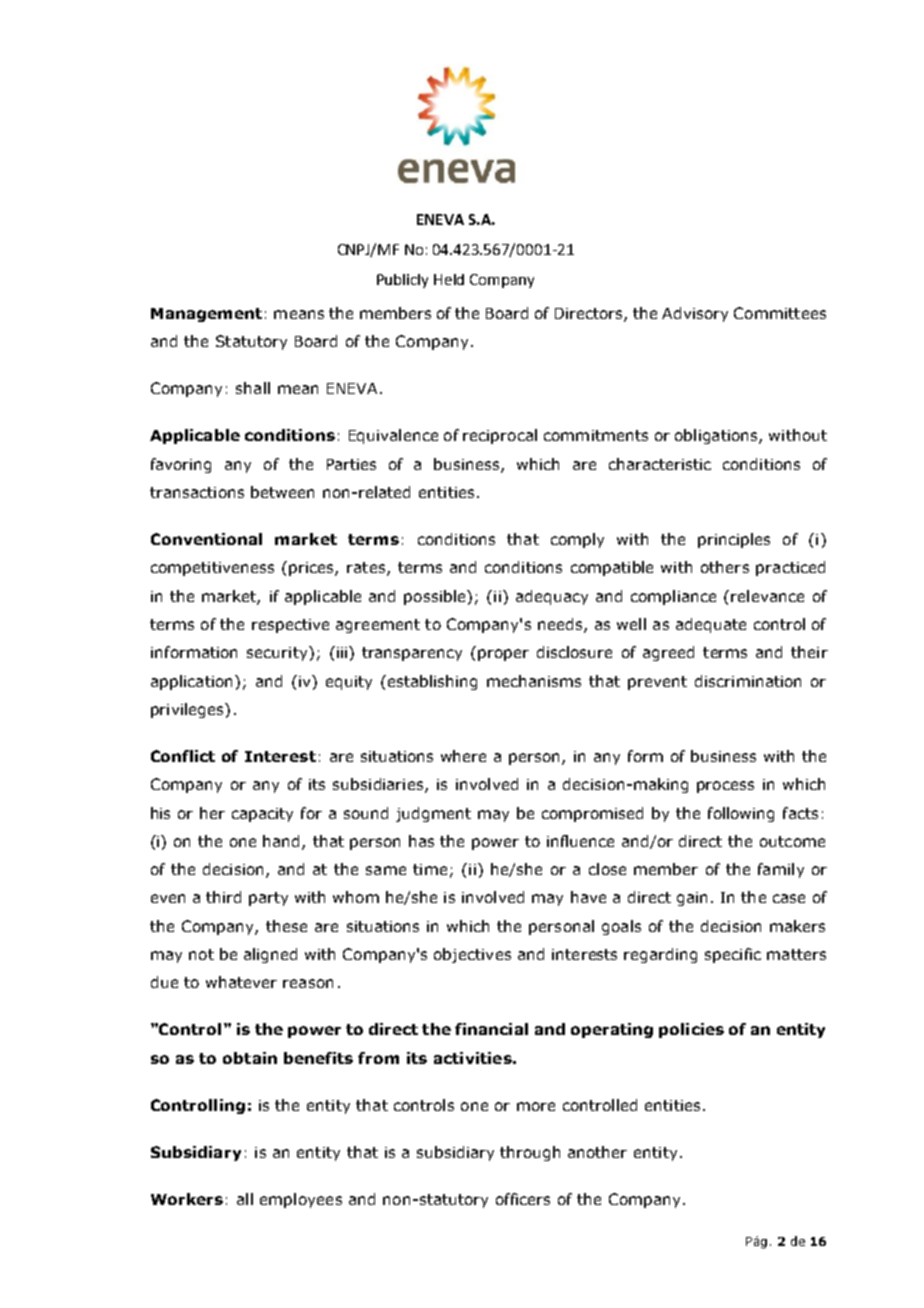 Image resolution: width=924 pixels, height=1308 pixels. Describe the element at coordinates (695, 314) in the document. I see `Advisory` at that location.
